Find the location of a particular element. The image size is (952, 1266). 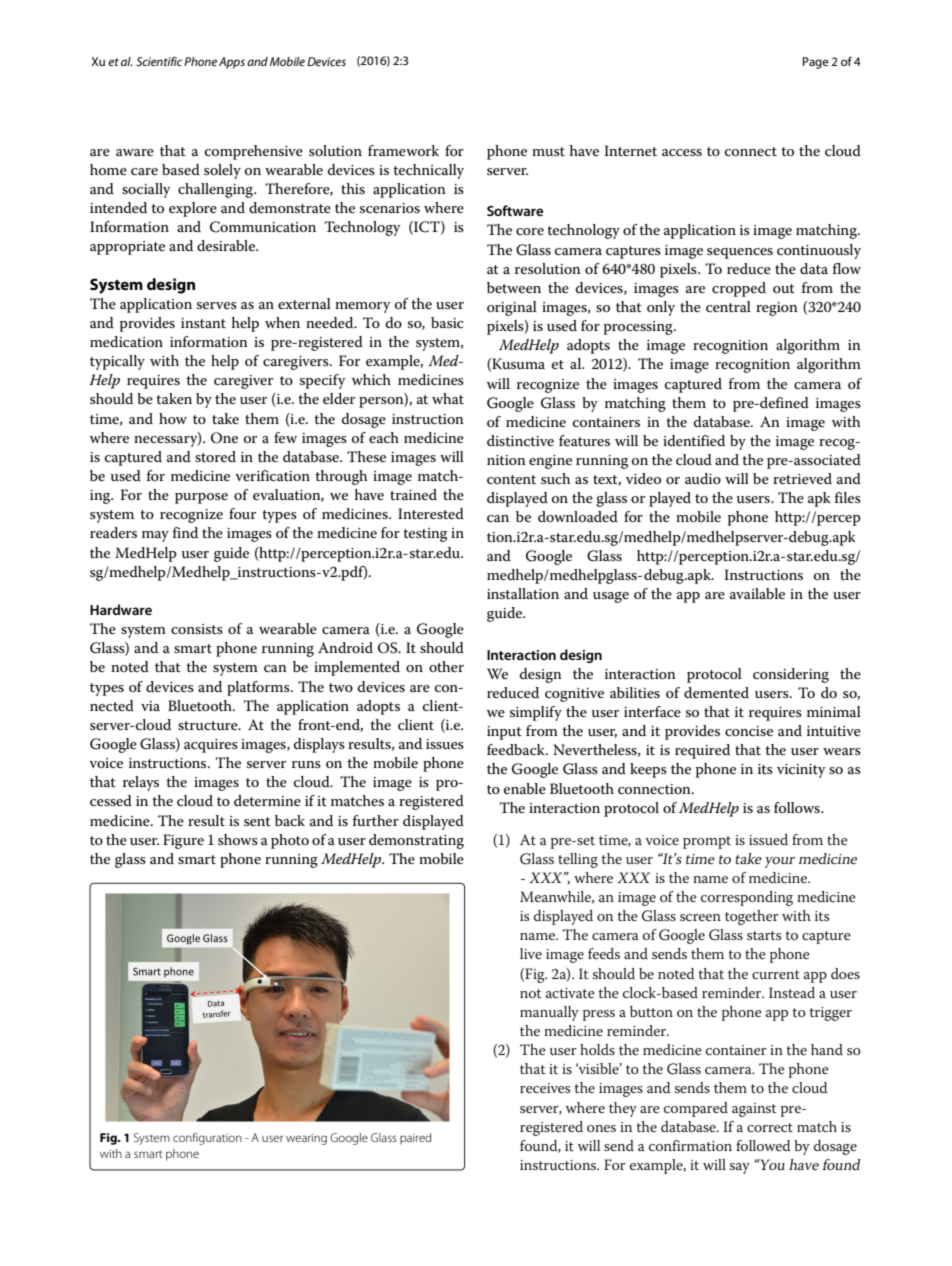

Interested is located at coordinates (431, 513).
